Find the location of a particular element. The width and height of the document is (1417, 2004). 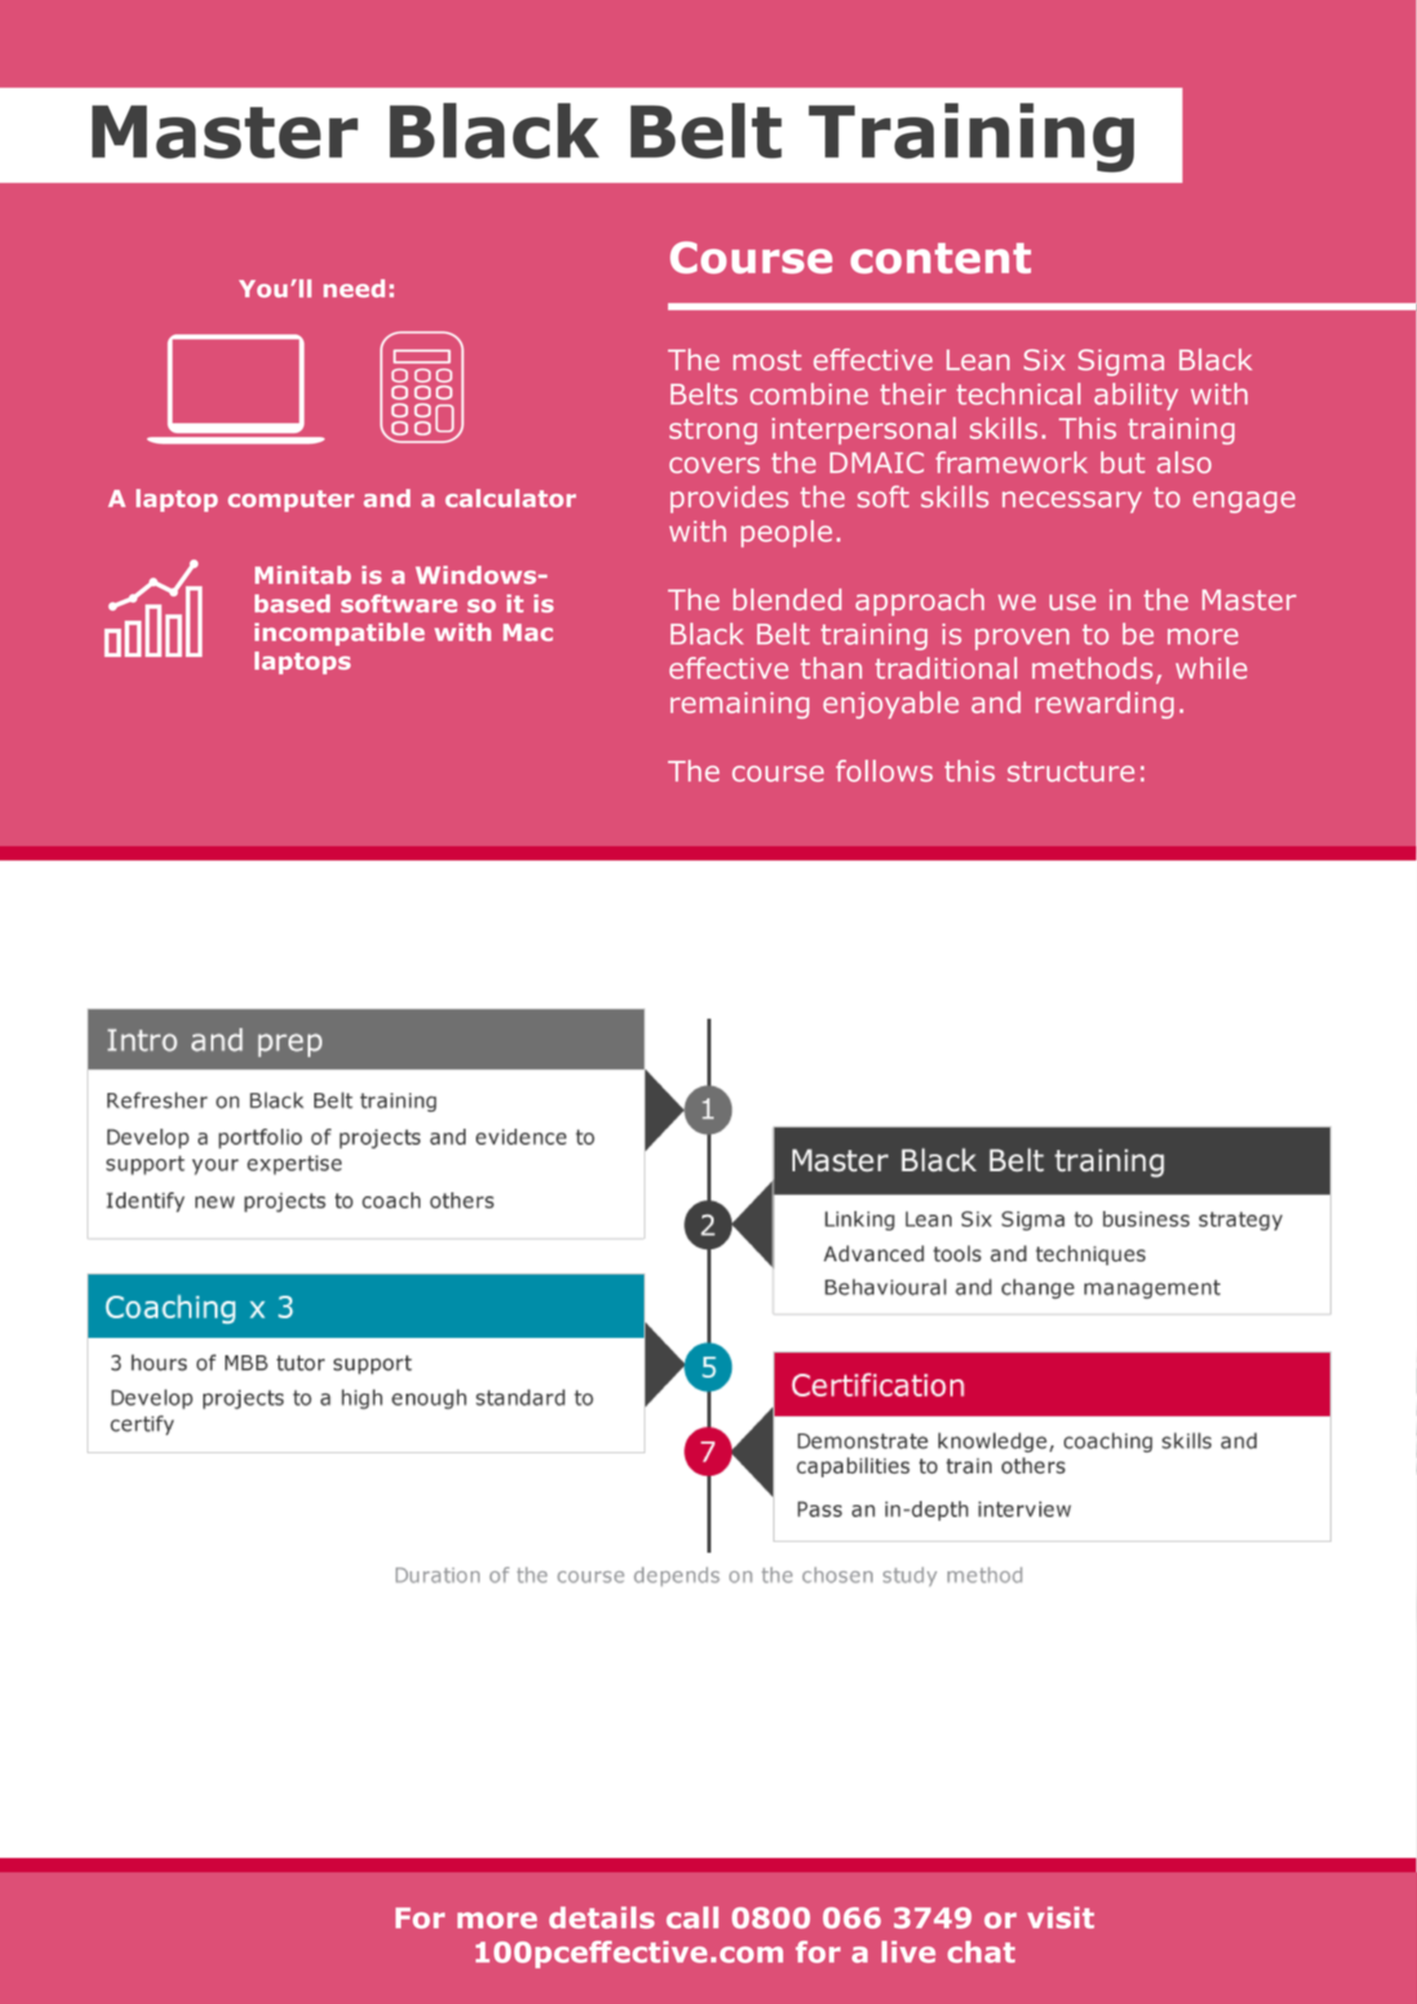

enjoyable is located at coordinates (891, 705).
